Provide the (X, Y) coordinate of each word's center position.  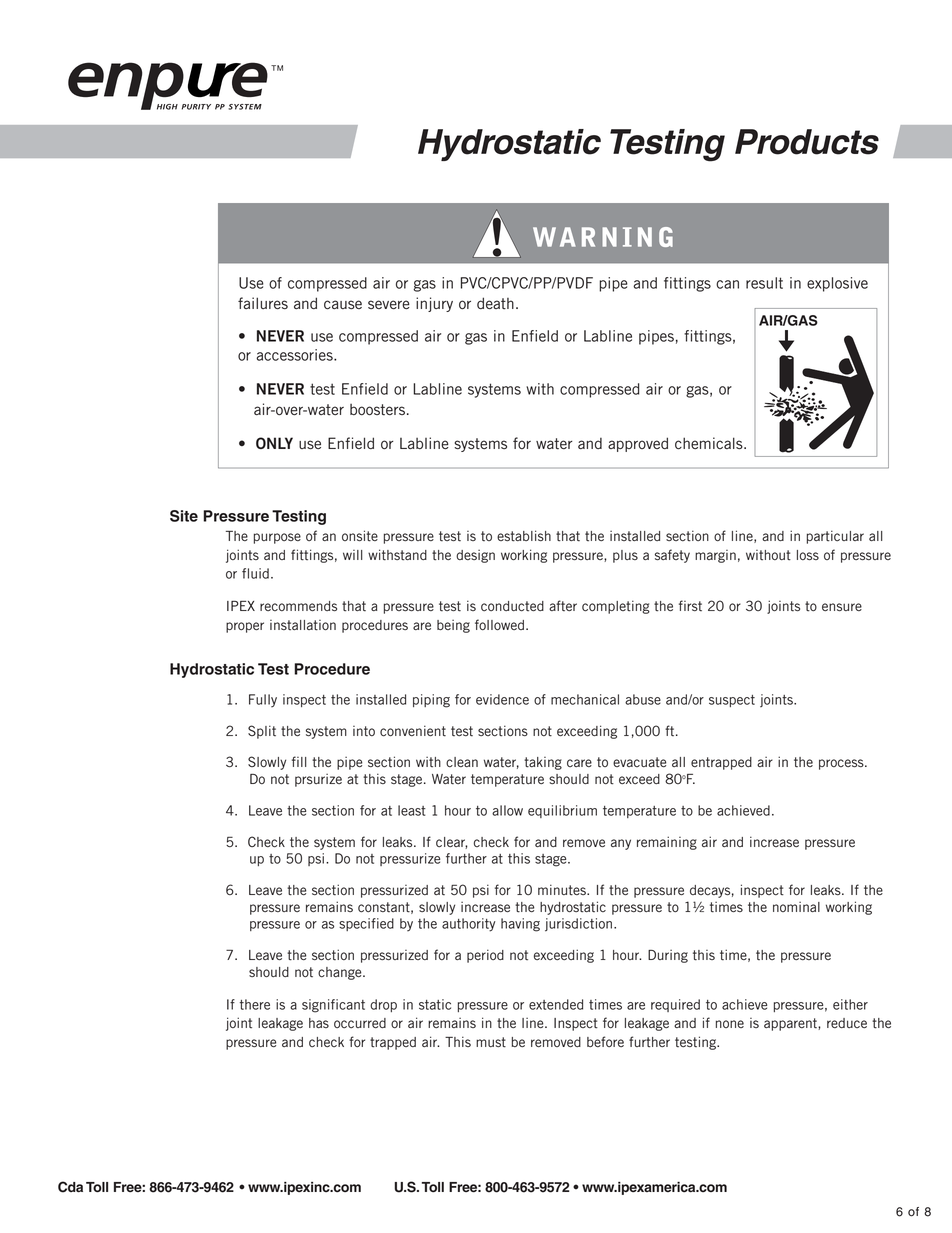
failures (263, 303)
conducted (512, 606)
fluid (255, 573)
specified (366, 924)
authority (469, 925)
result (764, 283)
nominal (796, 907)
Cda (70, 1187)
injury (434, 304)
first (690, 605)
